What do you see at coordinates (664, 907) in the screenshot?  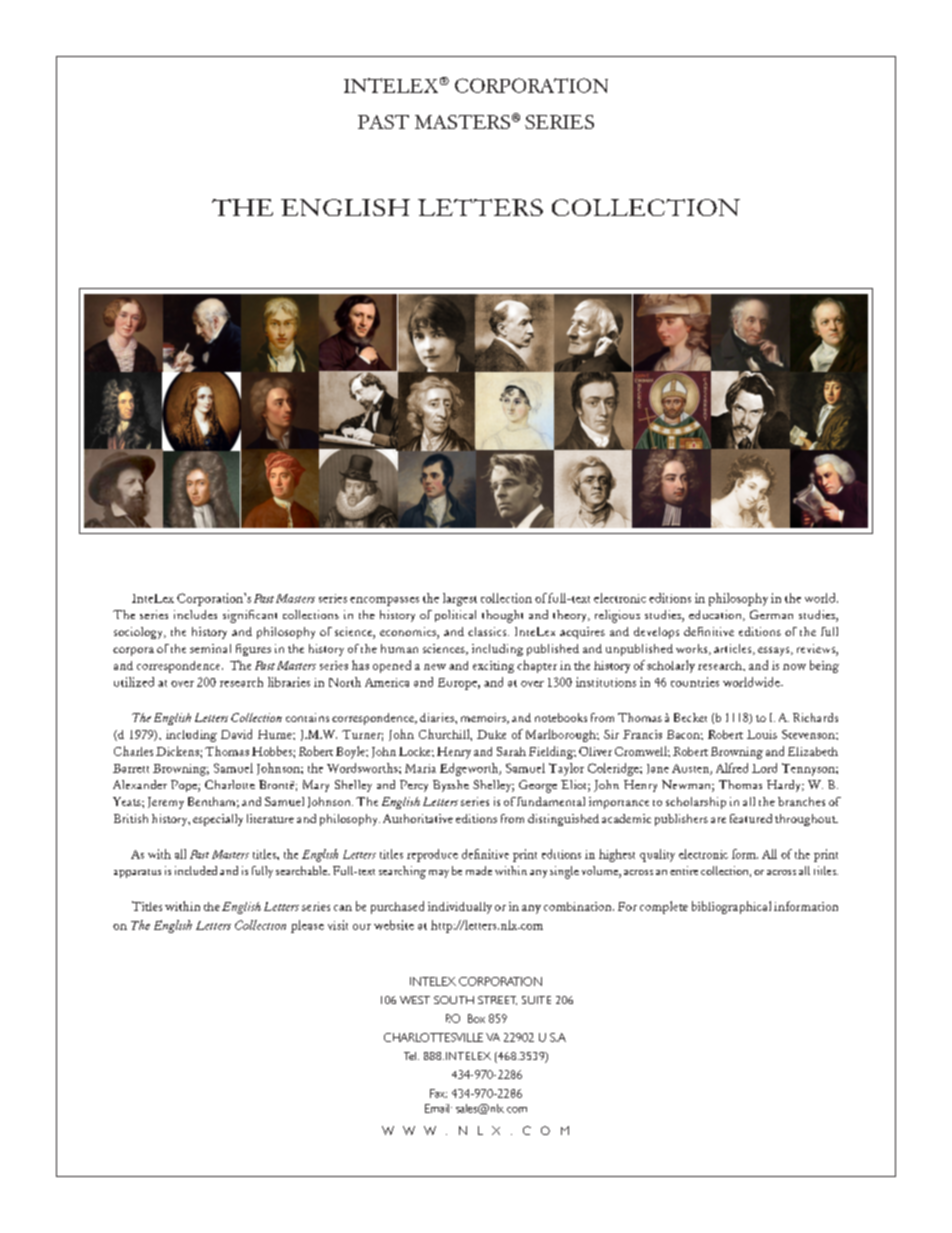 I see `complete` at bounding box center [664, 907].
